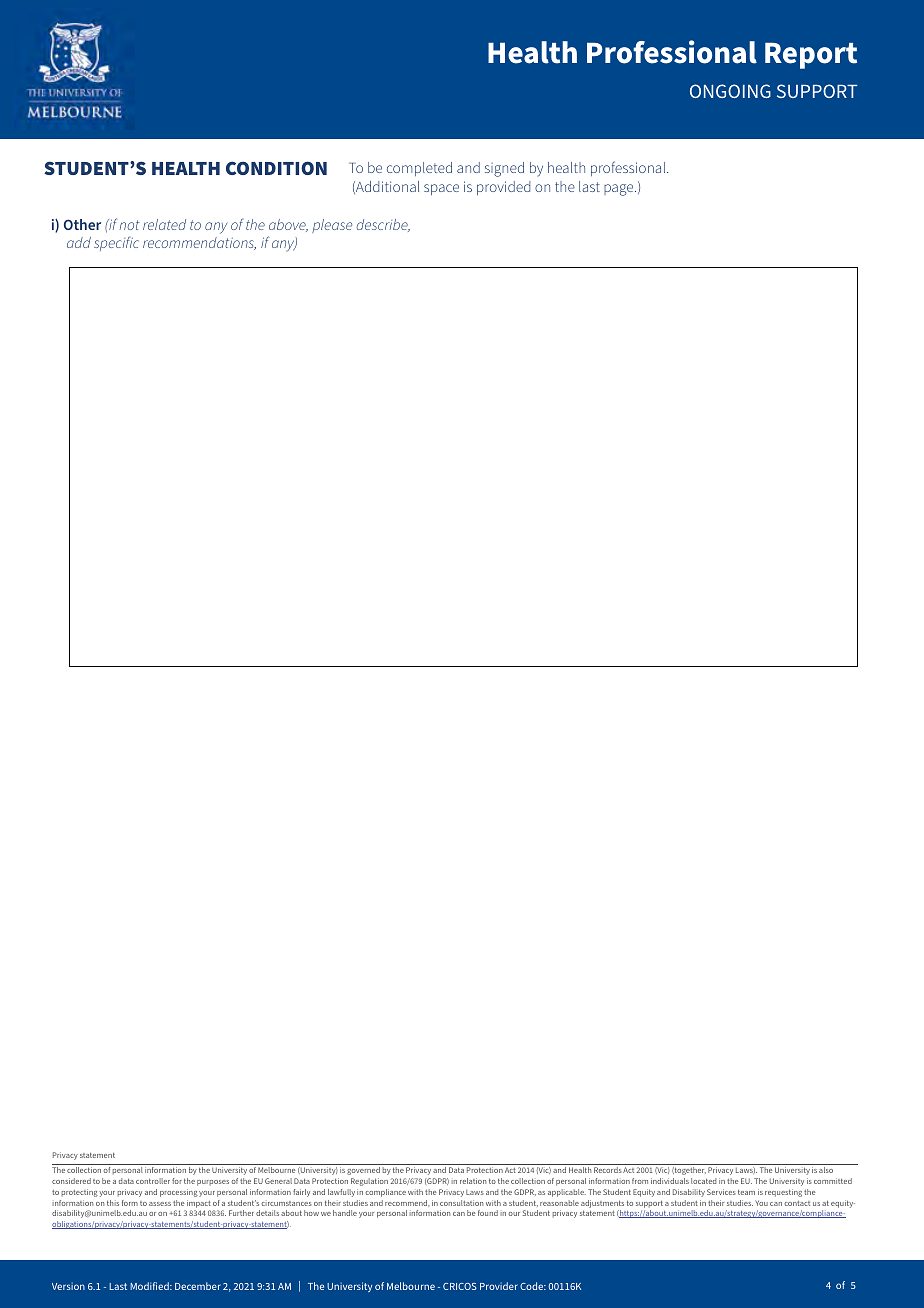  I want to click on assess, so click(160, 1204).
